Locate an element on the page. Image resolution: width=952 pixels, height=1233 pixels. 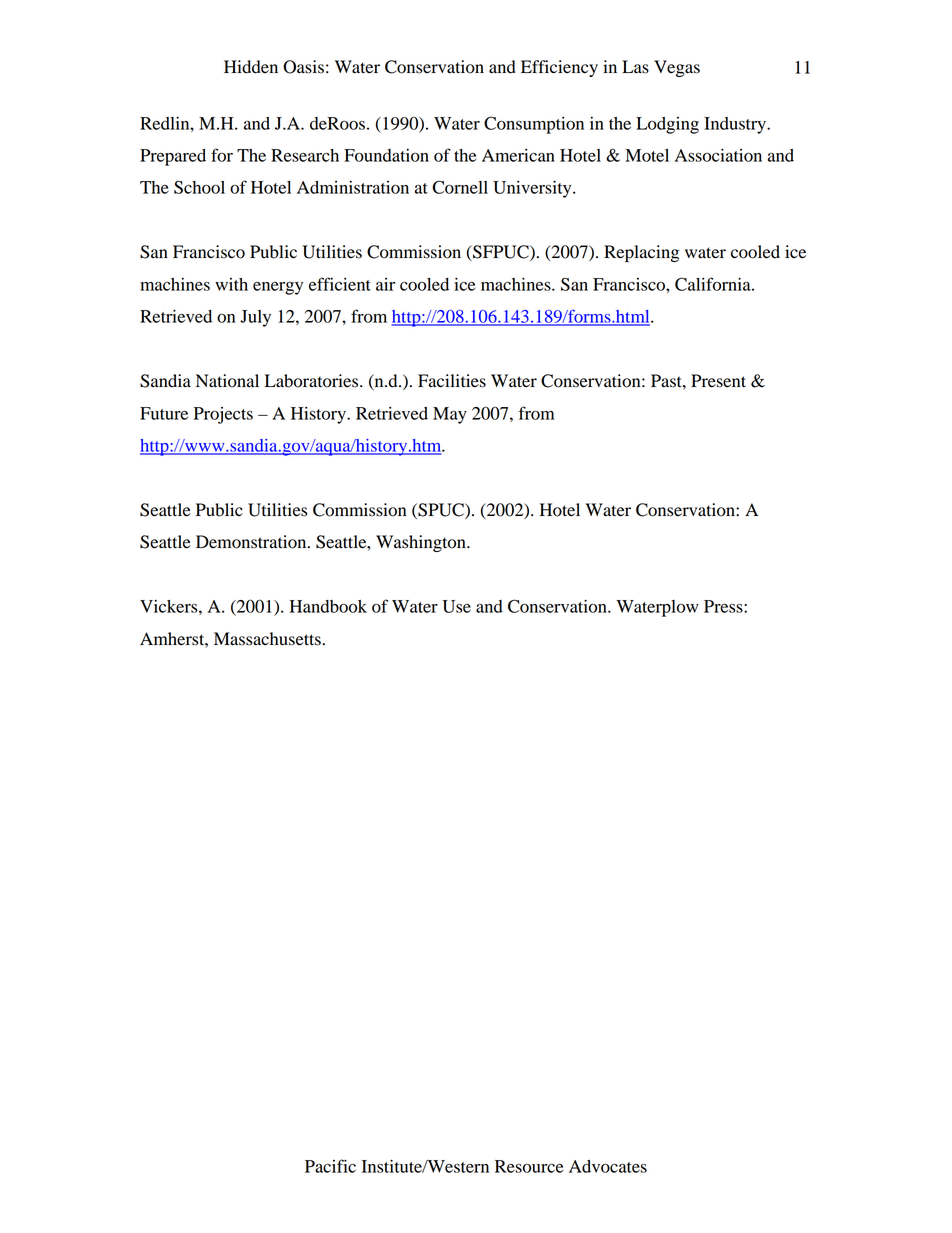
Present is located at coordinates (718, 381).
